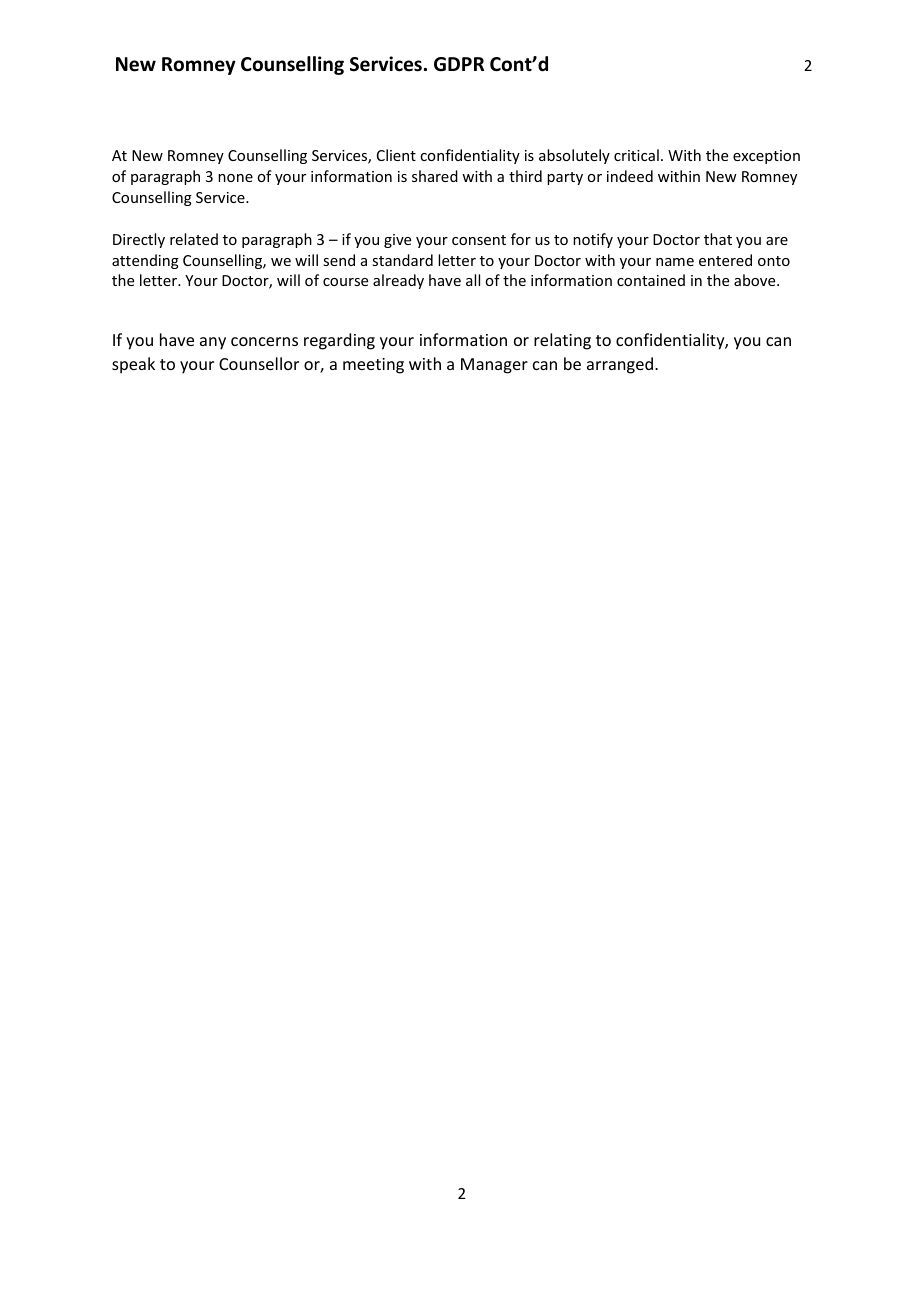 This page has width=924, height=1308. Describe the element at coordinates (479, 240) in the page. I see `consent` at that location.
